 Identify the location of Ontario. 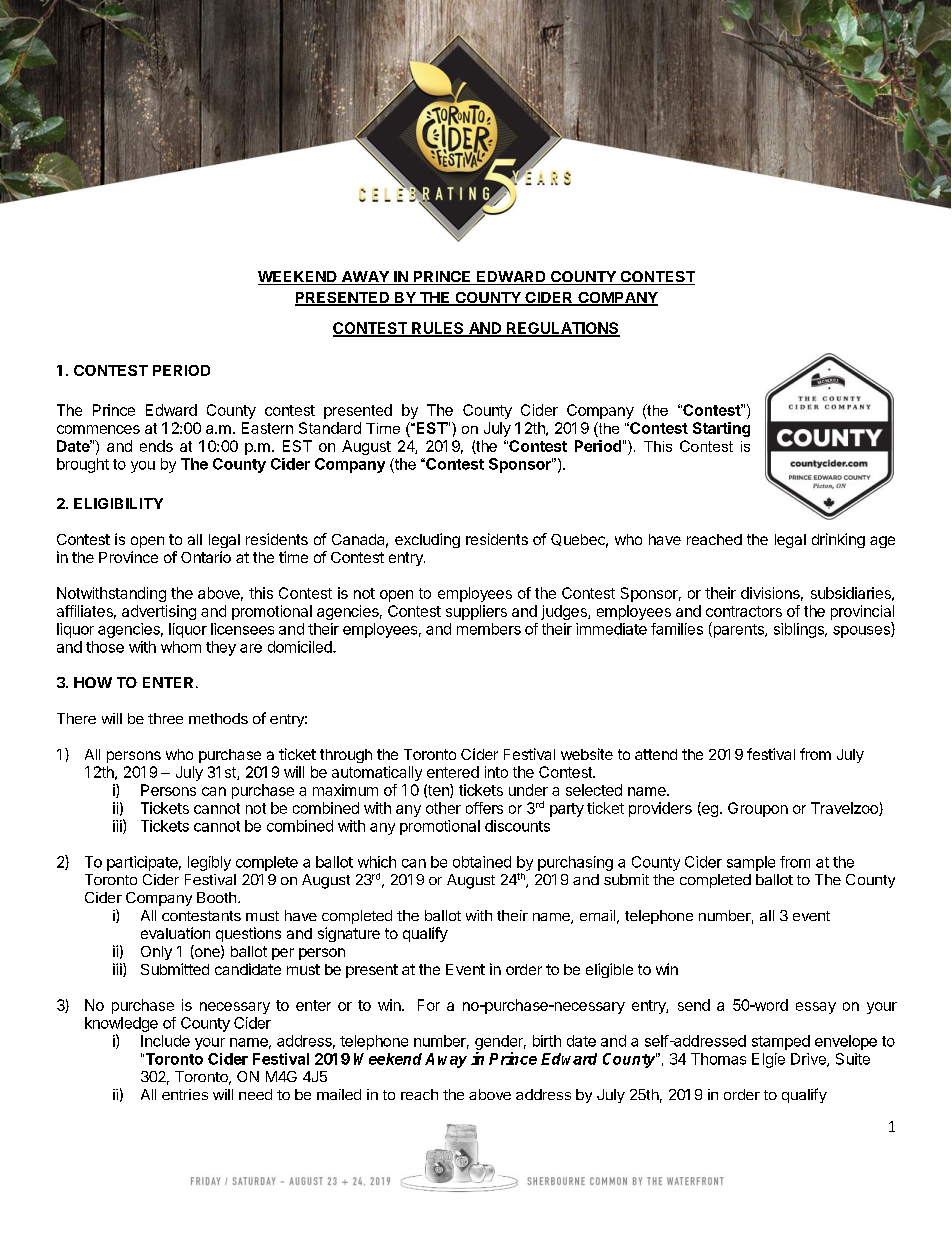
(206, 557).
